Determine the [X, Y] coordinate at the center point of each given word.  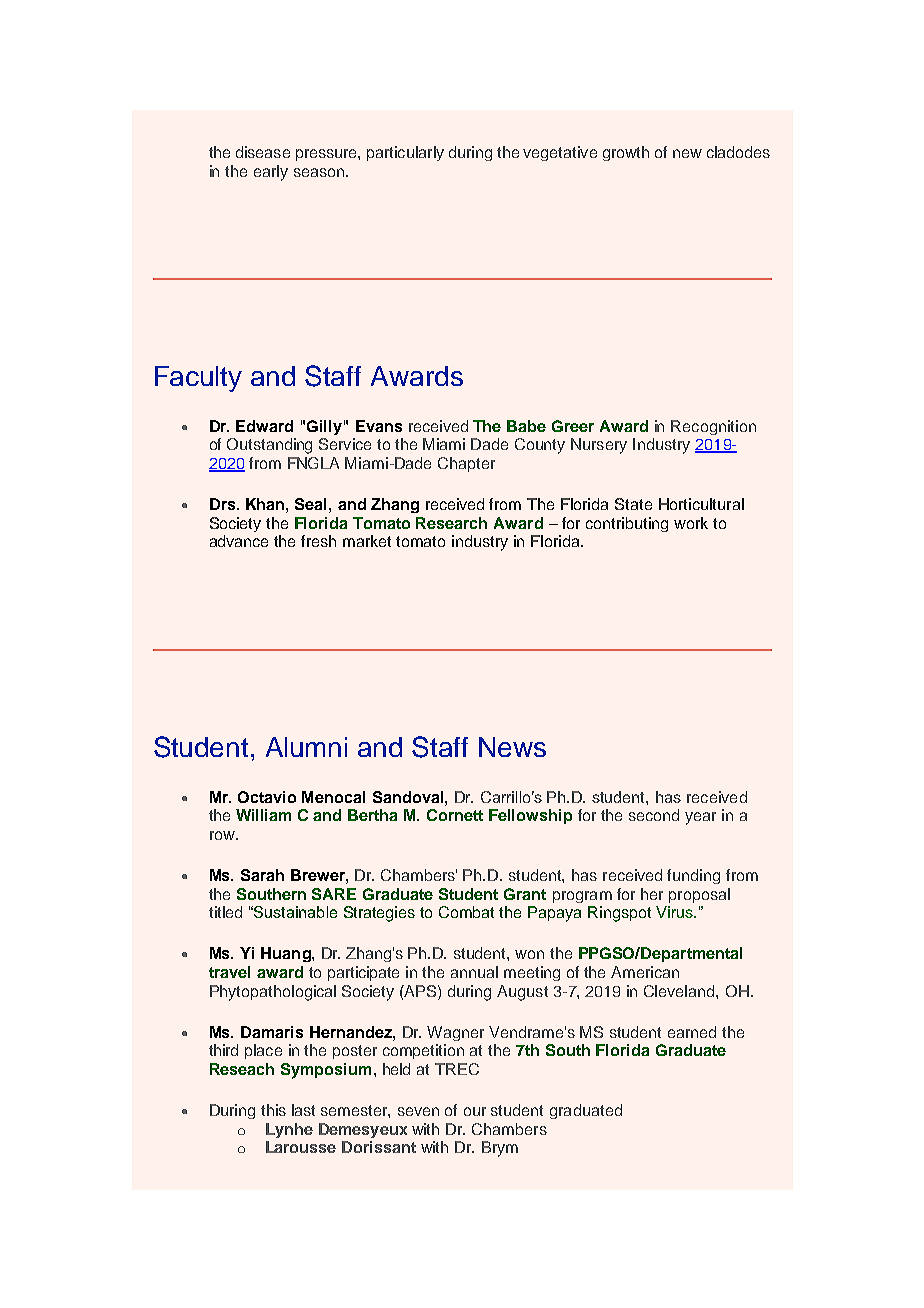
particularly [405, 153]
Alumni [306, 747]
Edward [264, 426]
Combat [466, 912]
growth [626, 153]
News [512, 747]
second [654, 815]
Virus [675, 912]
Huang [287, 954]
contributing [627, 524]
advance [239, 541]
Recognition [713, 427]
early [271, 173]
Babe [526, 426]
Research [451, 523]
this [273, 1110]
